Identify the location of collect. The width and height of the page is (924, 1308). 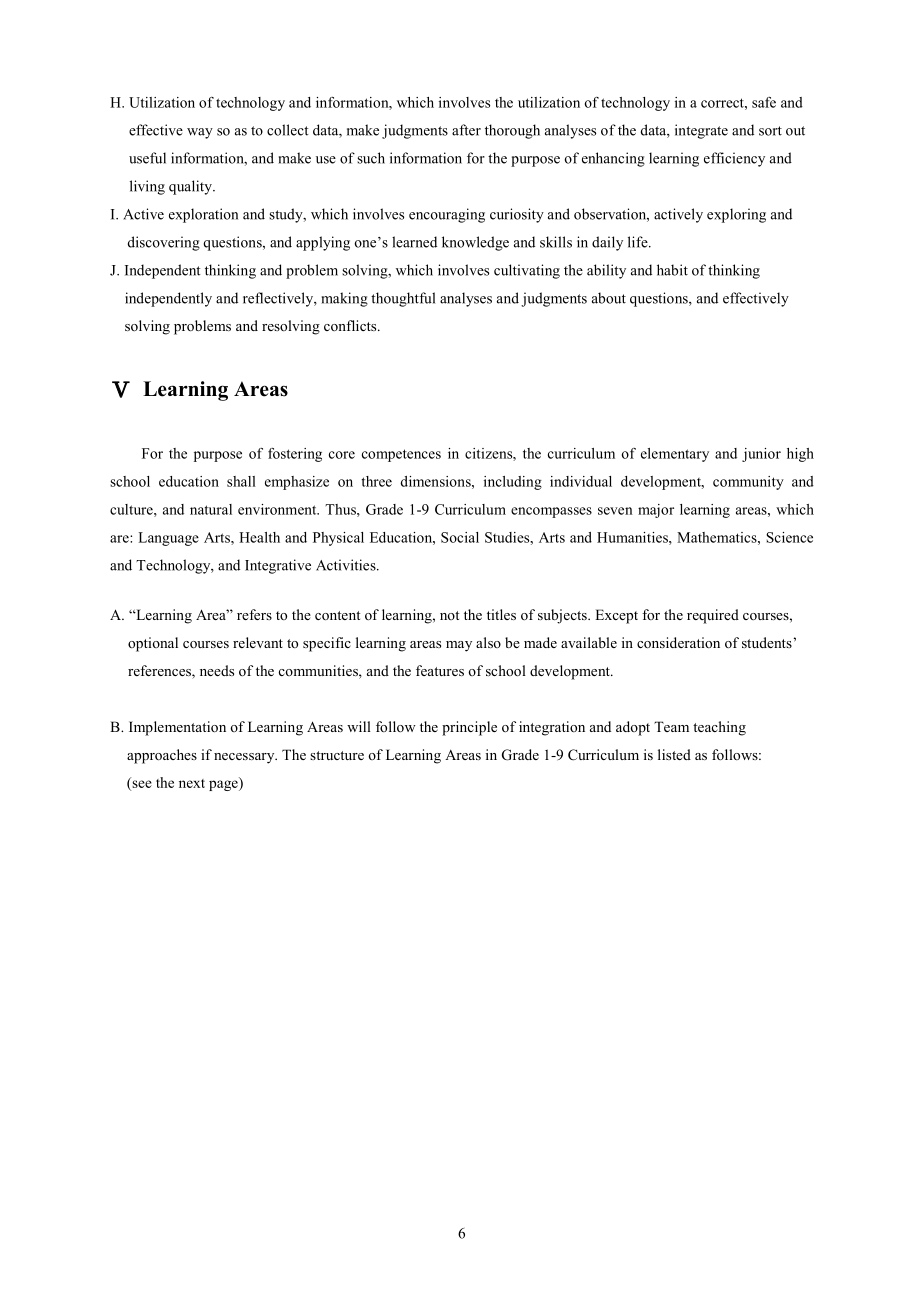
(288, 130).
